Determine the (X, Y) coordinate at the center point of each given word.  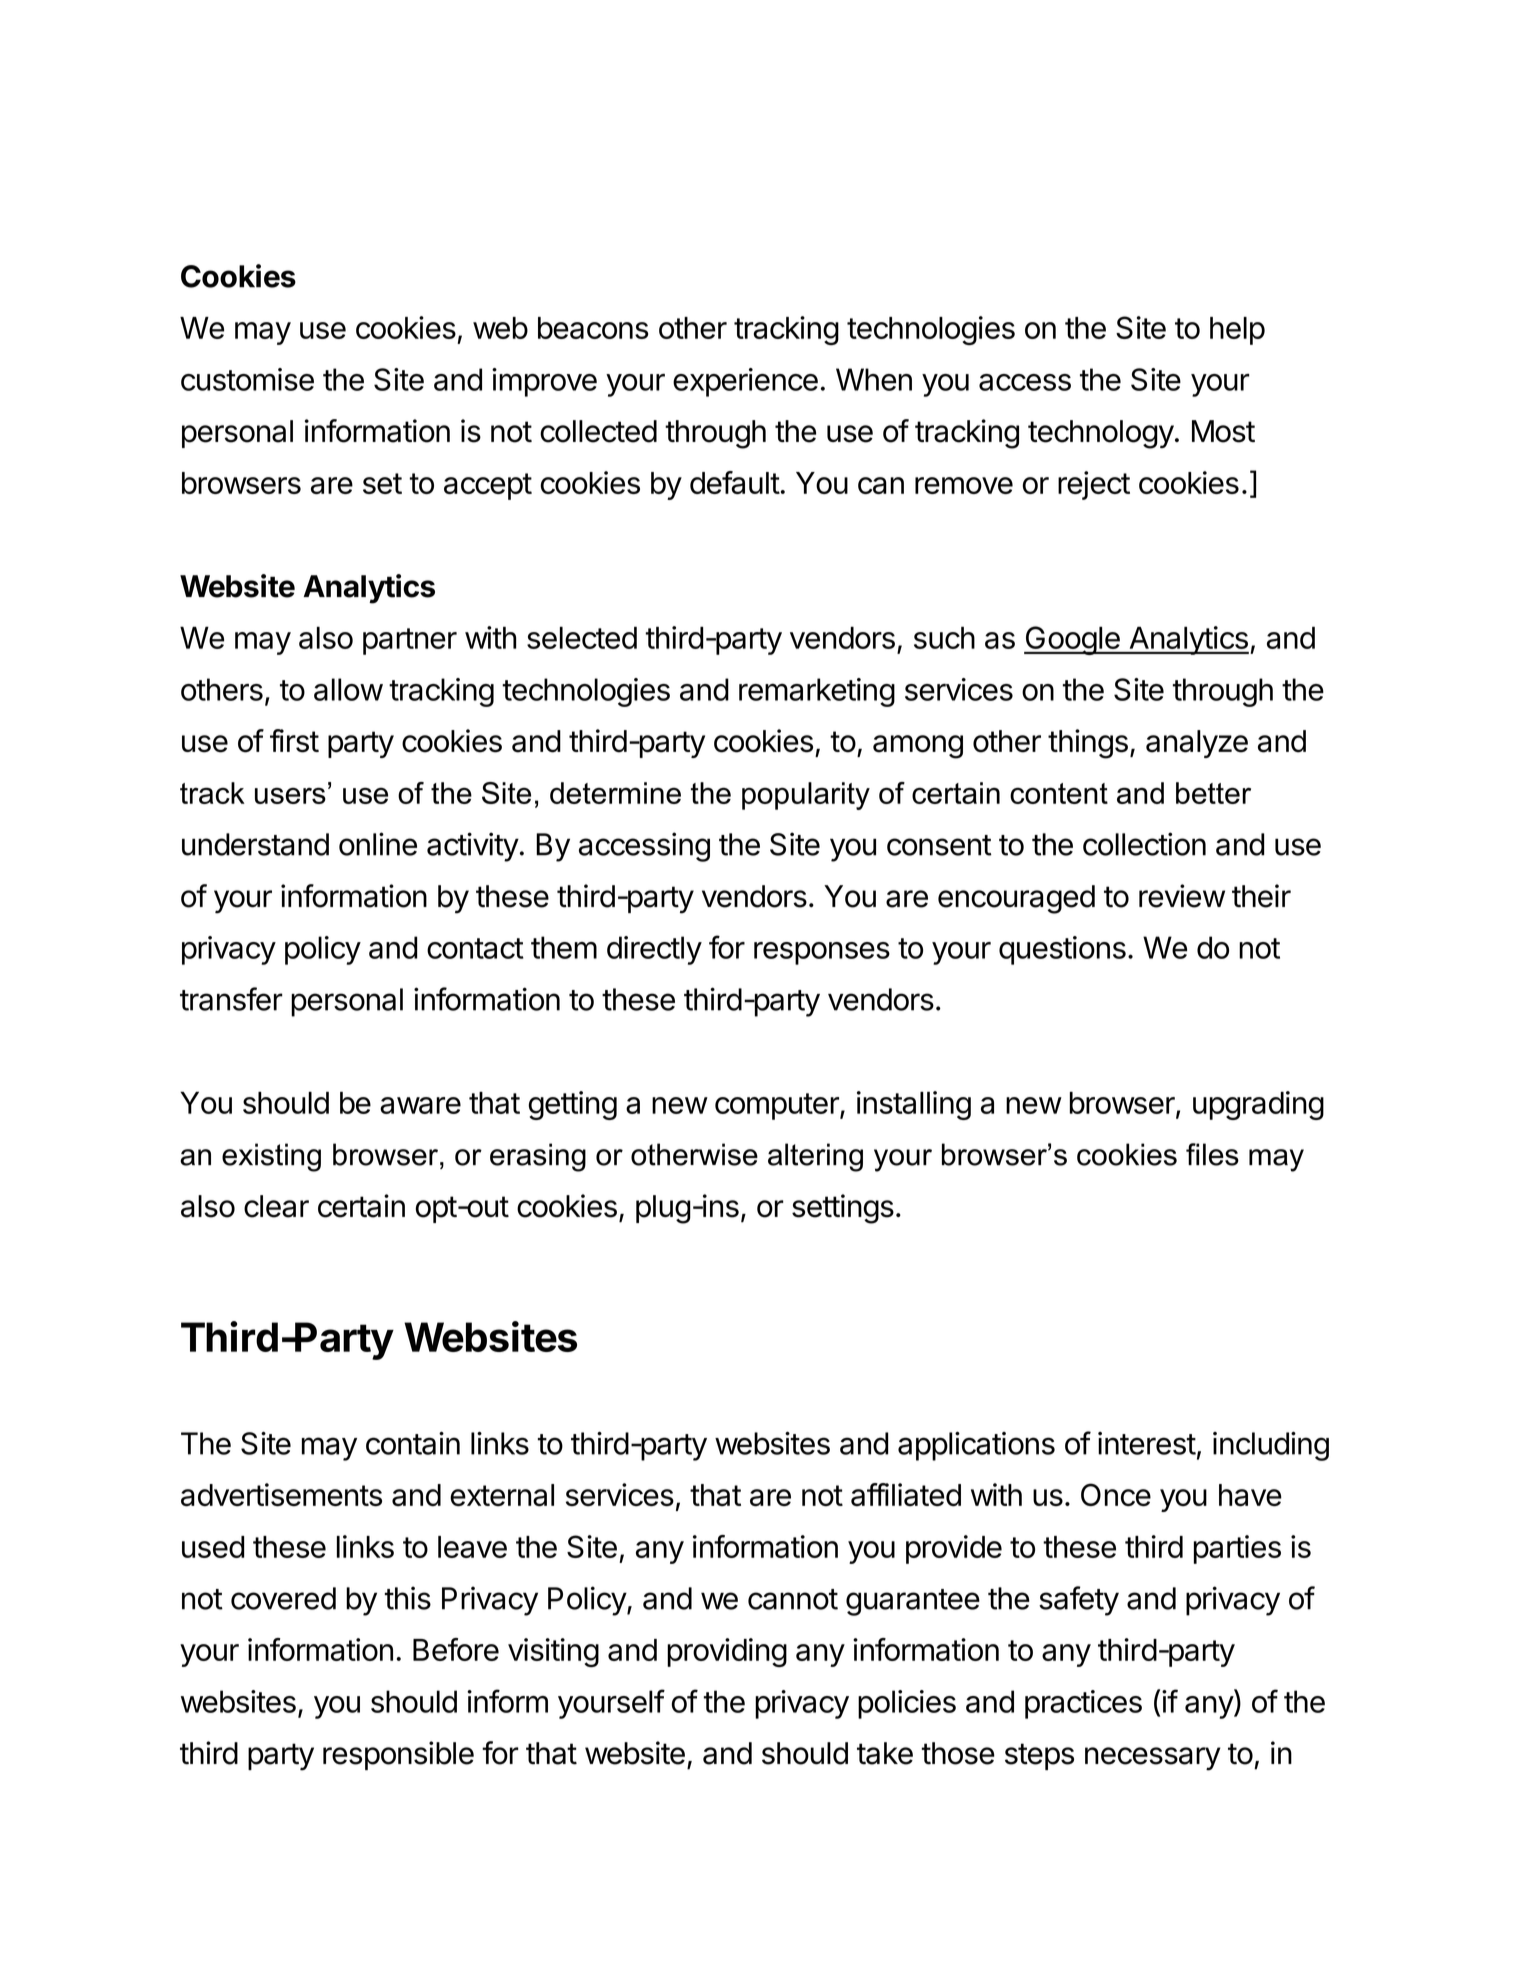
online (378, 844)
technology (1101, 434)
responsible (398, 1755)
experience (745, 382)
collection (1144, 844)
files (1212, 1154)
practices (1083, 1704)
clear (276, 1206)
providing (727, 1652)
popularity (806, 796)
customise (247, 379)
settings (843, 1209)
